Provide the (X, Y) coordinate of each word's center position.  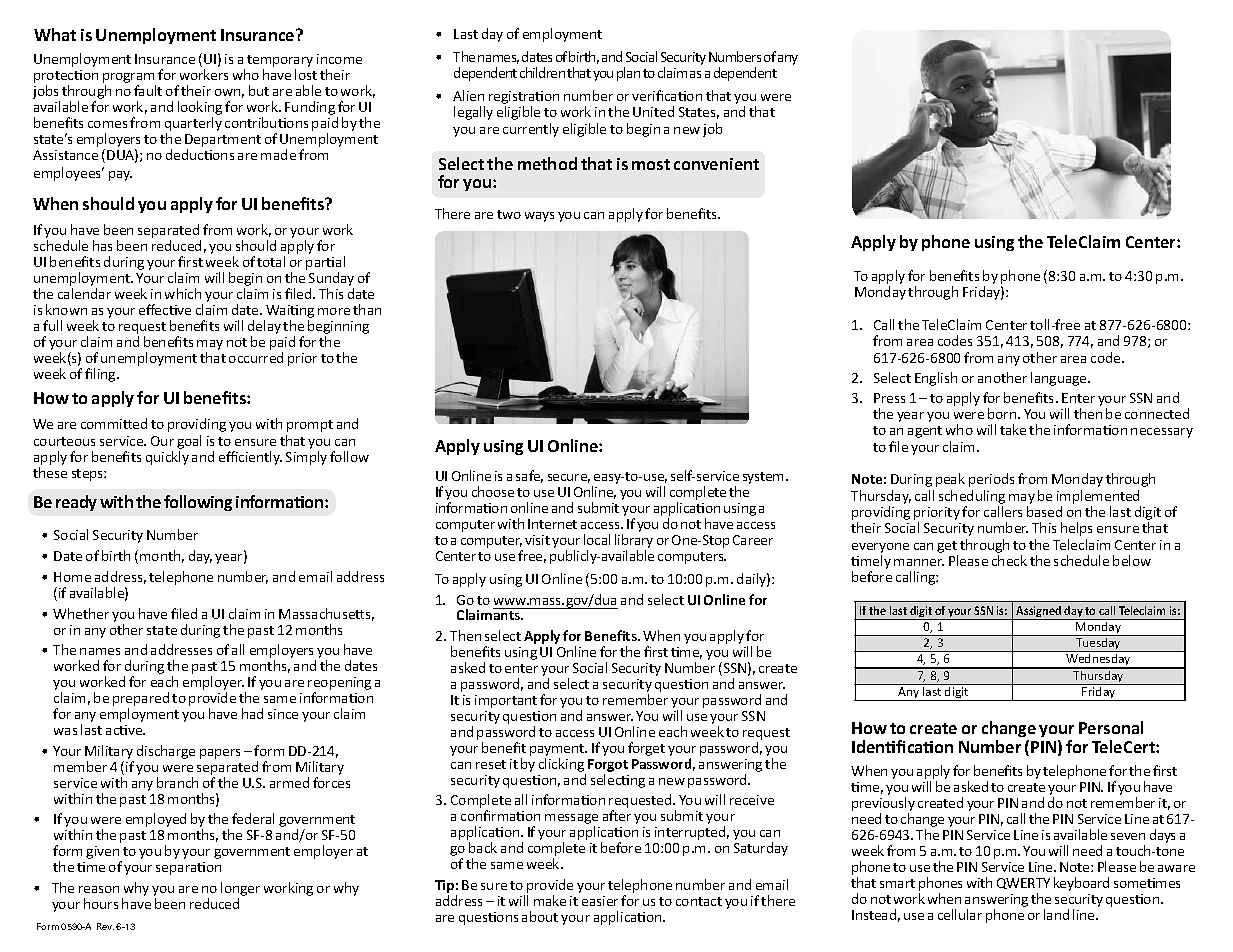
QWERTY (1023, 883)
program (129, 79)
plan (628, 74)
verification (667, 95)
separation (188, 868)
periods (991, 480)
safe (529, 476)
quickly (167, 458)
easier (600, 901)
